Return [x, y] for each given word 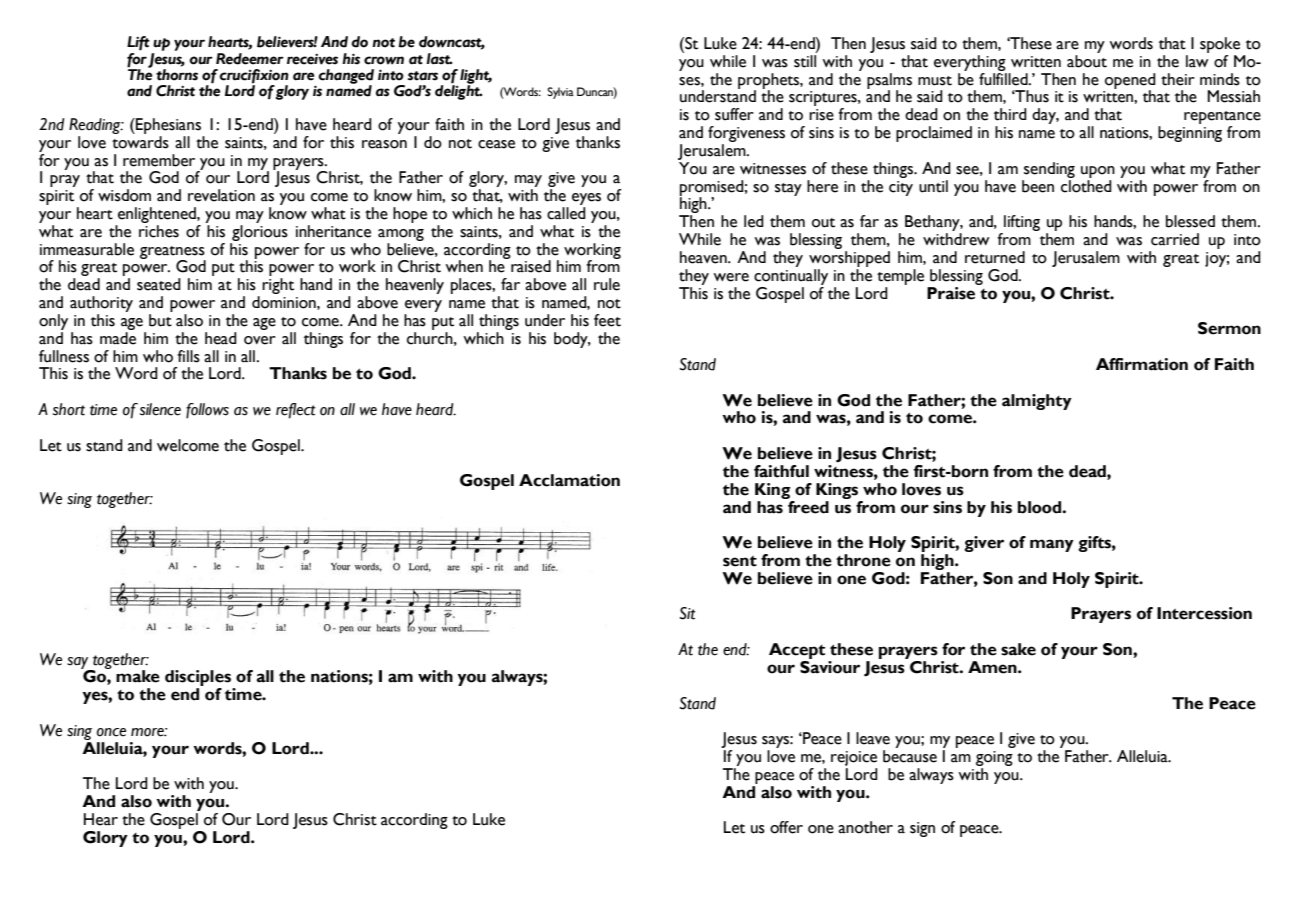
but [160, 320]
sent [740, 561]
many [1052, 545]
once [111, 732]
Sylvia [560, 93]
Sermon [1229, 328]
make [138, 676]
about [1087, 61]
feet [607, 320]
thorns [177, 75]
